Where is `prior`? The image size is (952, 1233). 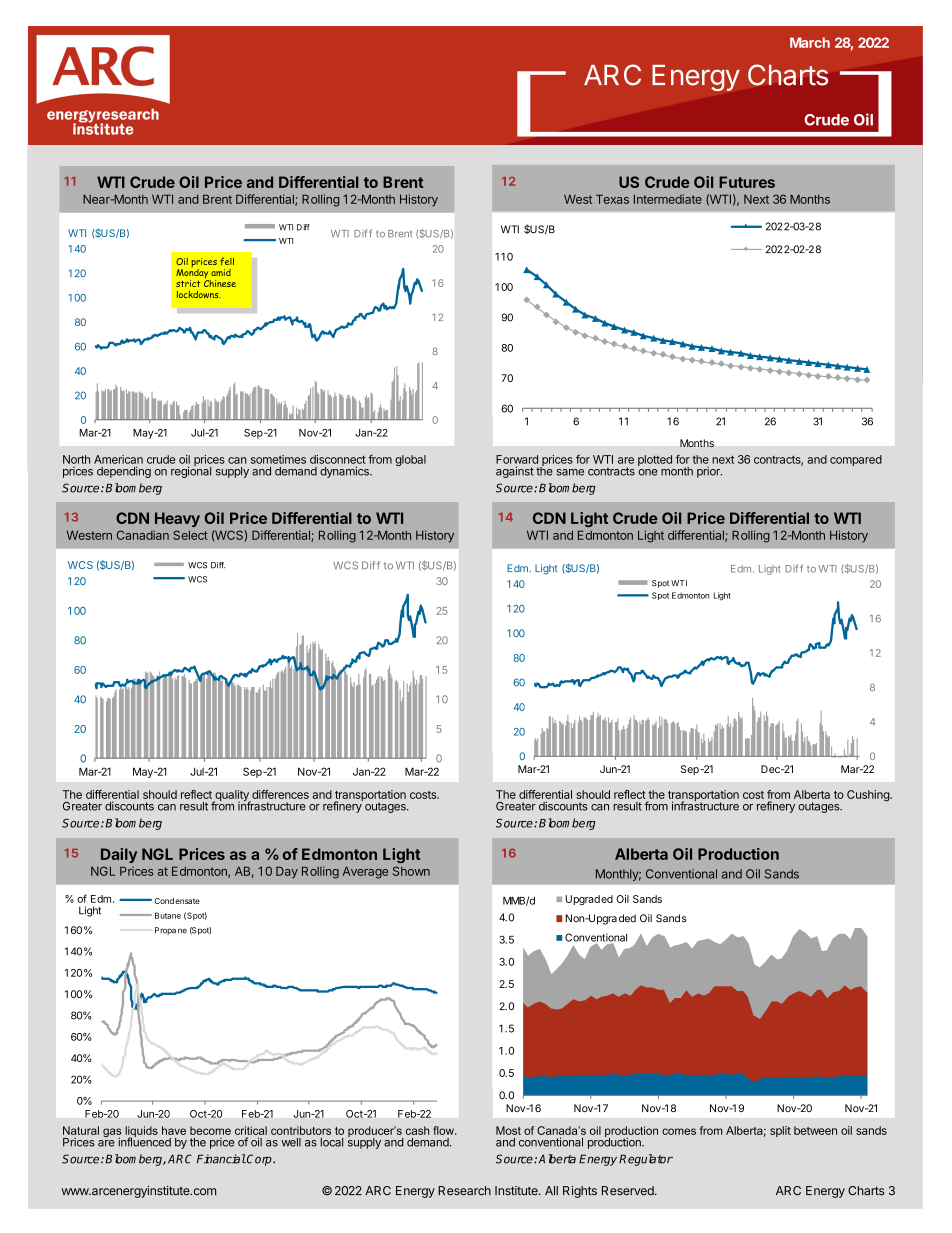
prior is located at coordinates (709, 472).
